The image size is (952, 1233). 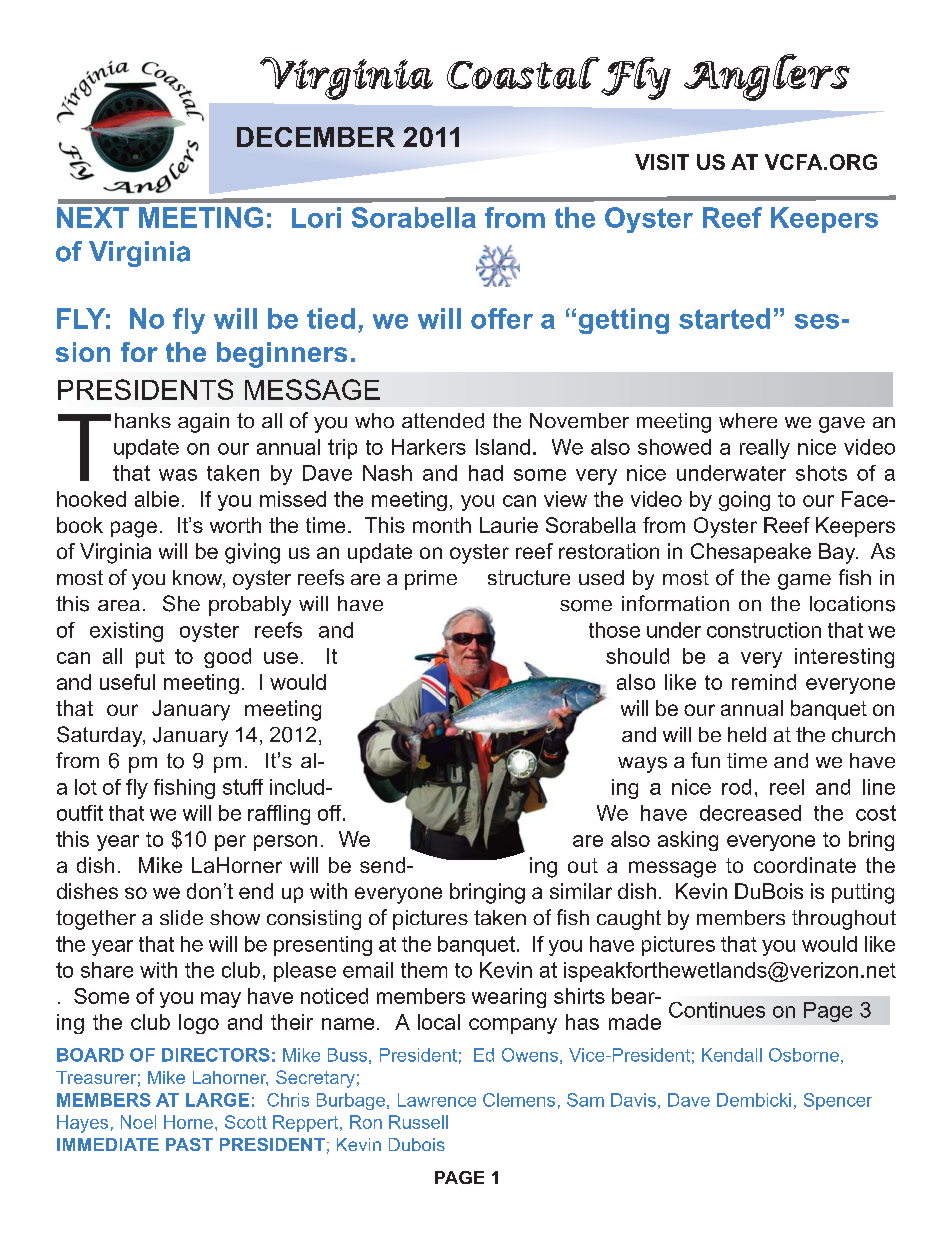 I want to click on construction, so click(x=764, y=630).
